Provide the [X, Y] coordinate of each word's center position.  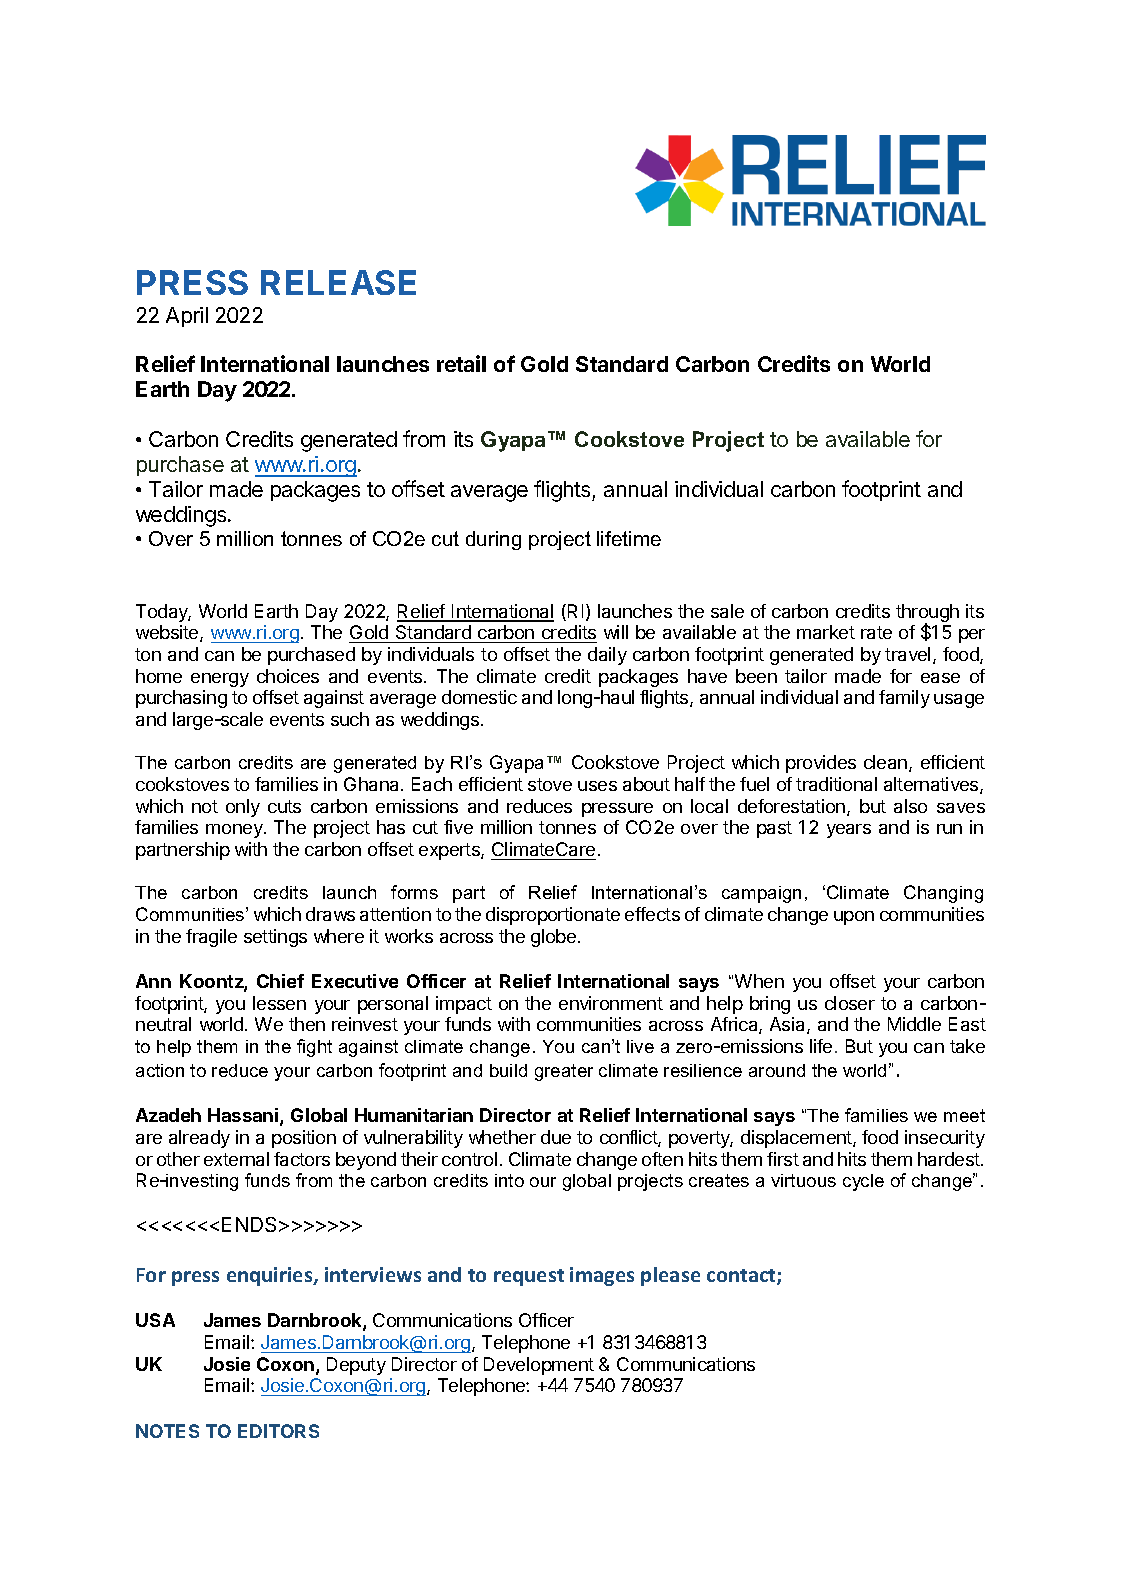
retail [461, 363]
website [168, 633]
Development [539, 1366]
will [616, 632]
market [826, 632]
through [927, 614]
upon [854, 918]
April [187, 317]
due [556, 1137]
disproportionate [553, 916]
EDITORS [278, 1431]
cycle [863, 1182]
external [236, 1159]
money [235, 831]
